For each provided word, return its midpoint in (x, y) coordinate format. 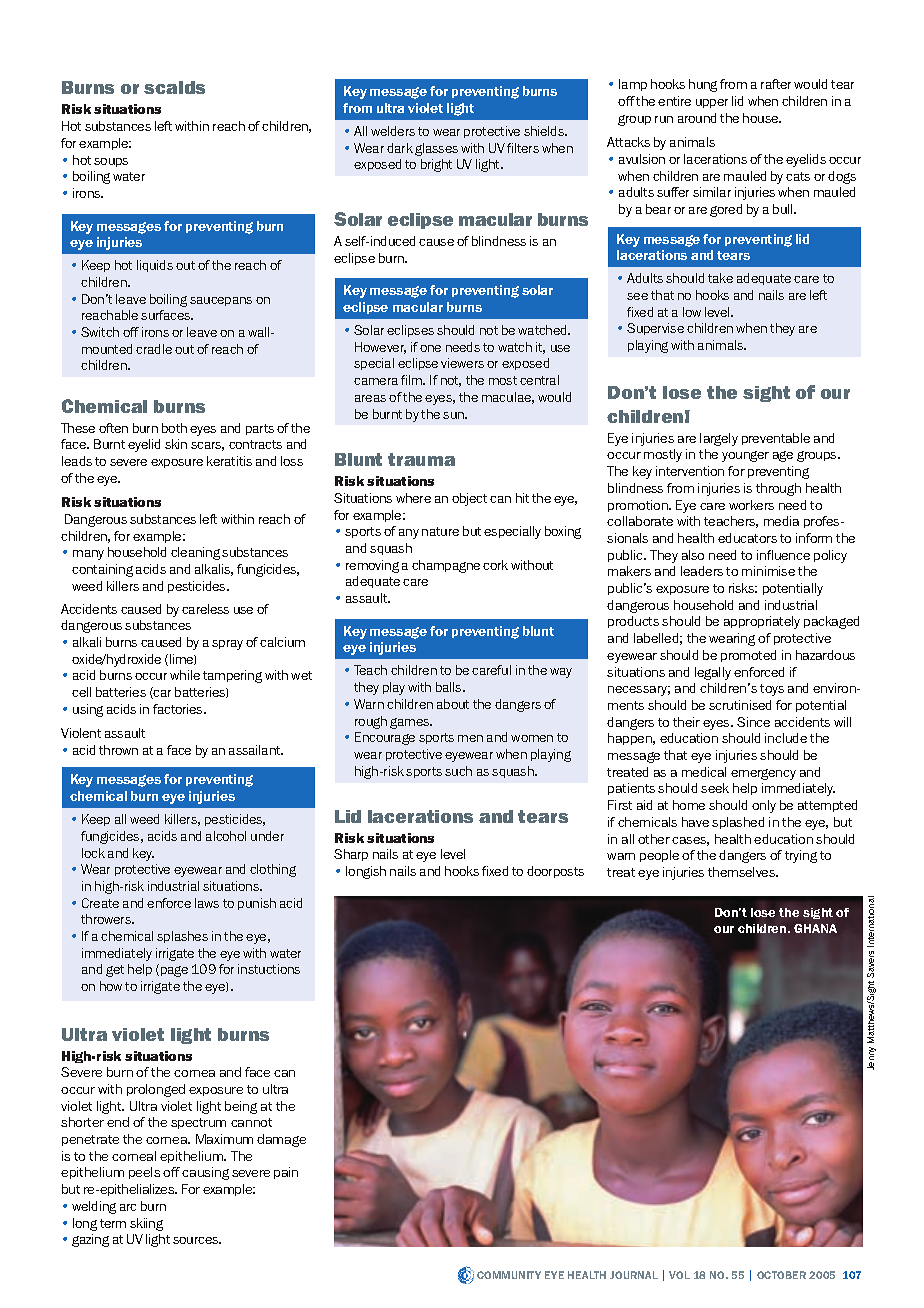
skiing (146, 1224)
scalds (174, 87)
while (185, 675)
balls (450, 687)
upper (712, 103)
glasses (436, 149)
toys (772, 690)
